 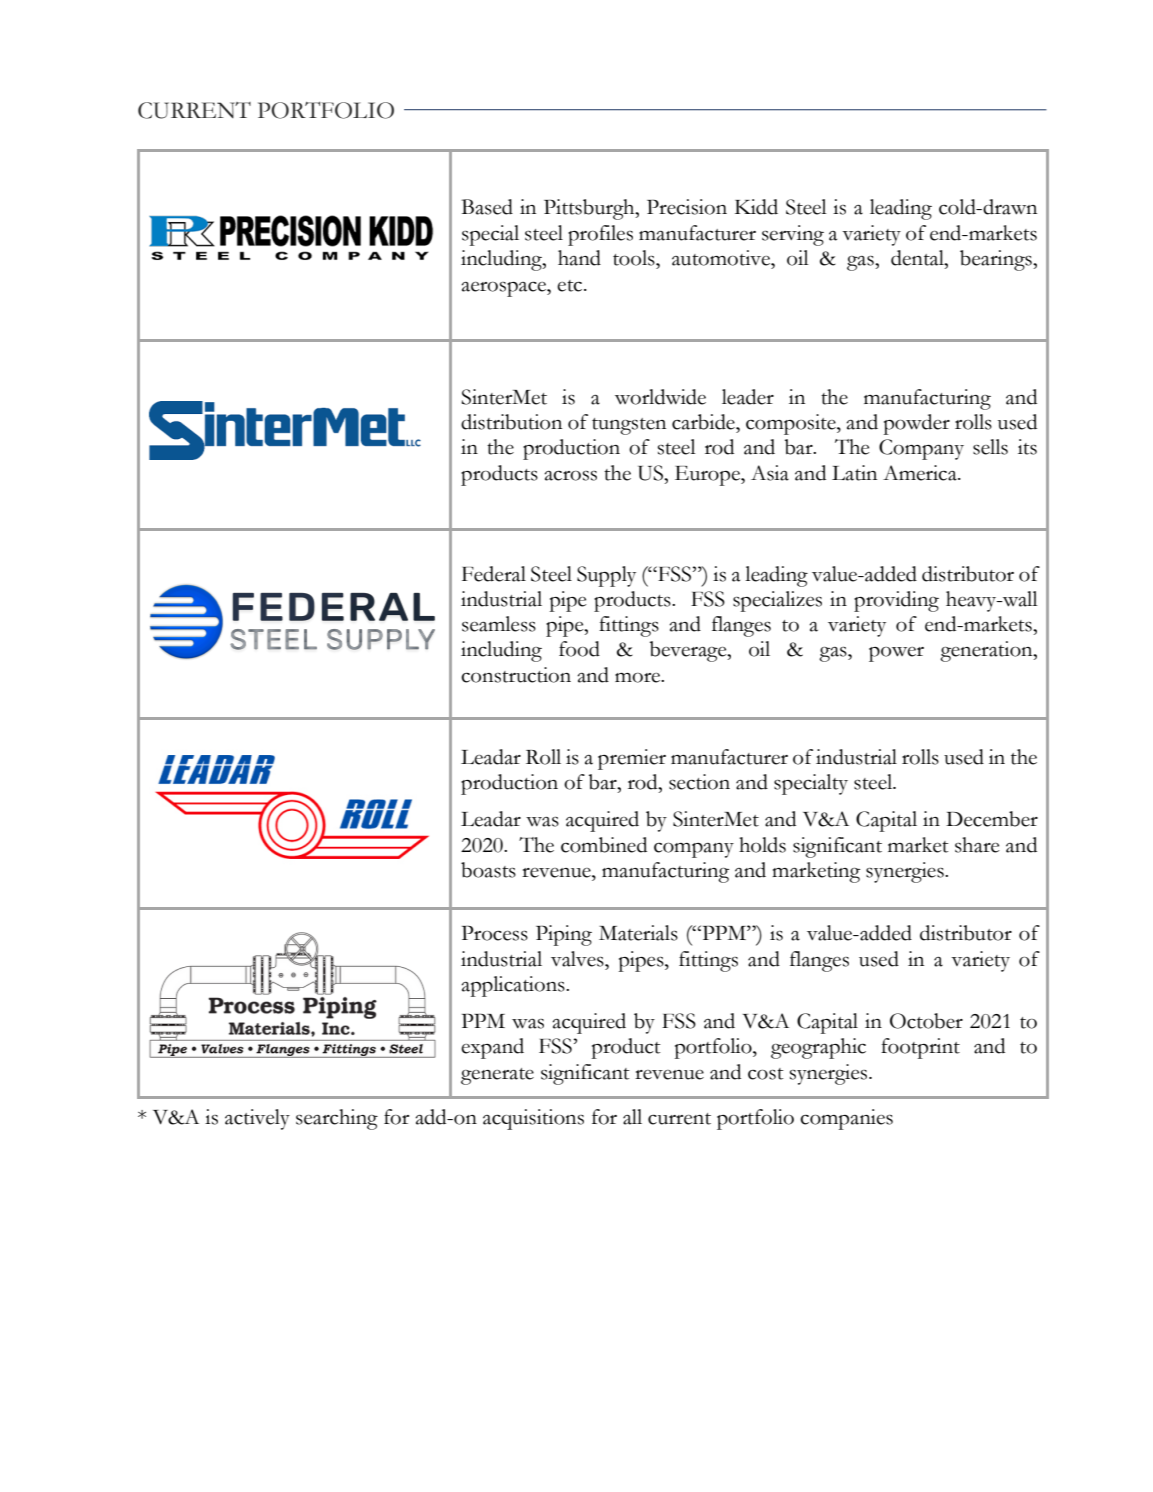 I want to click on Based, so click(x=487, y=207).
